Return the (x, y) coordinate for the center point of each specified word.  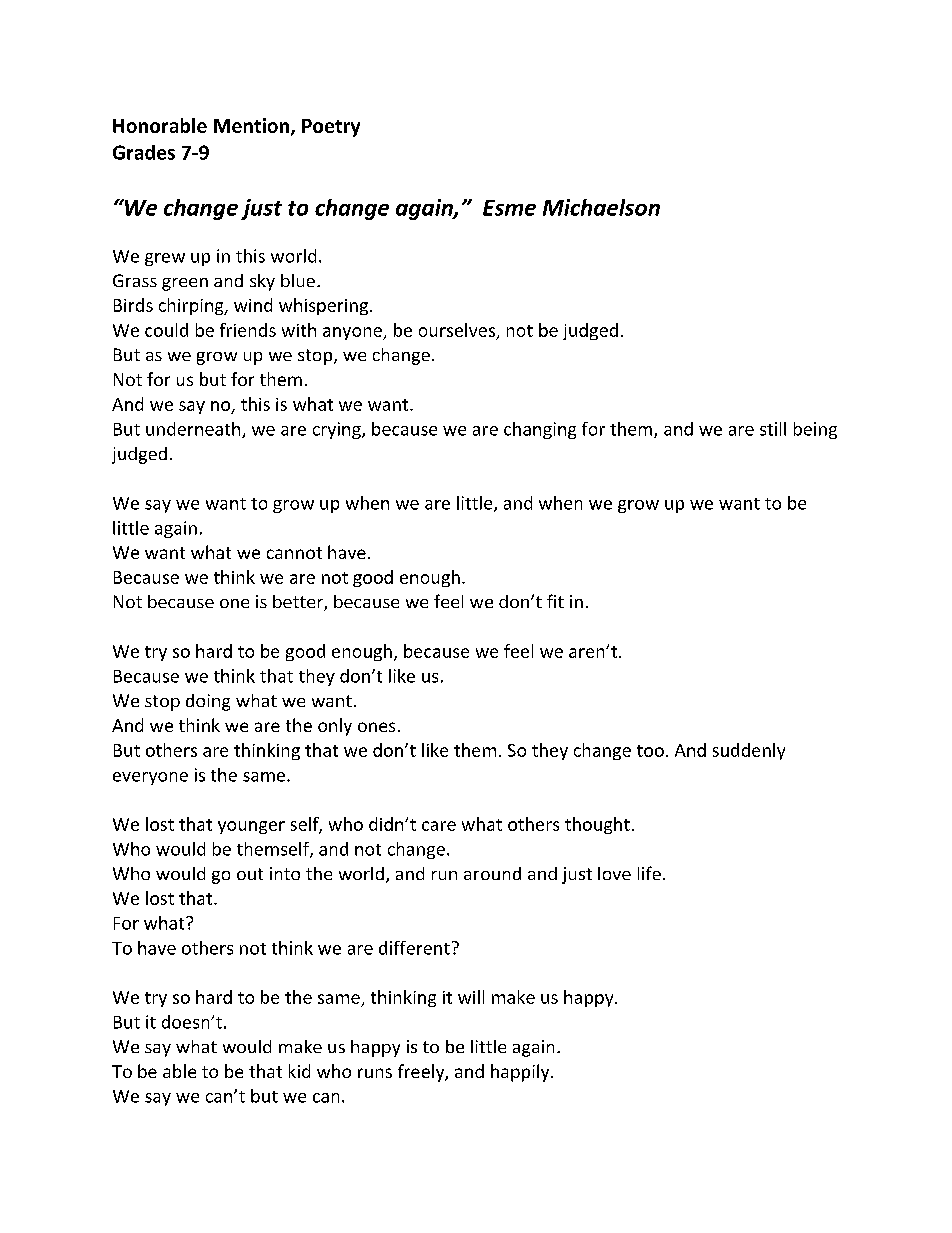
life (649, 873)
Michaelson (601, 207)
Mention (253, 127)
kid (299, 1071)
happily (521, 1073)
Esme (509, 208)
